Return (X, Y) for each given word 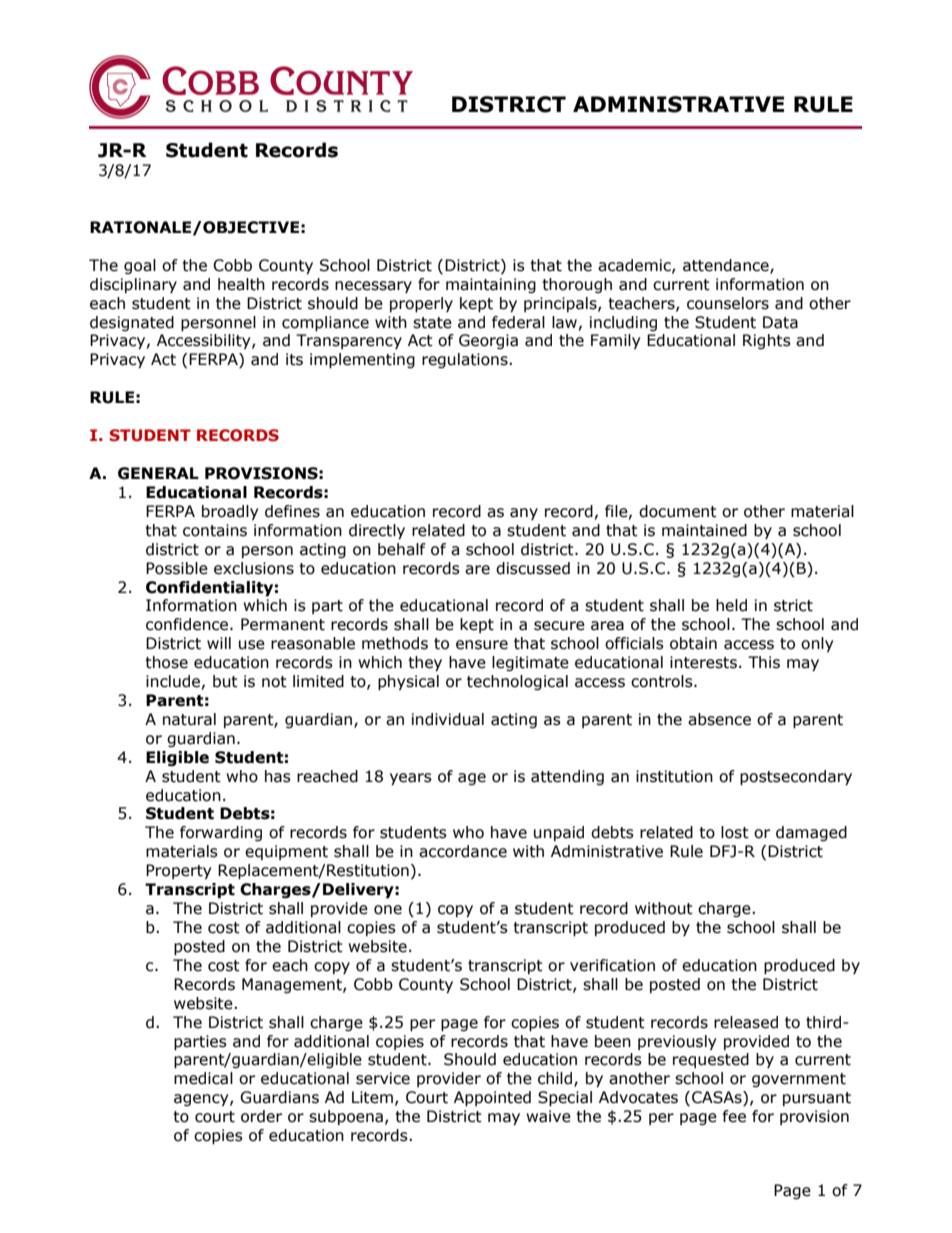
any (524, 514)
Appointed (492, 1098)
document (678, 511)
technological (517, 682)
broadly (230, 512)
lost (735, 832)
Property (179, 871)
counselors (728, 303)
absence (719, 719)
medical (203, 1078)
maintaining (491, 285)
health (241, 284)
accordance (463, 851)
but (225, 681)
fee (734, 1116)
